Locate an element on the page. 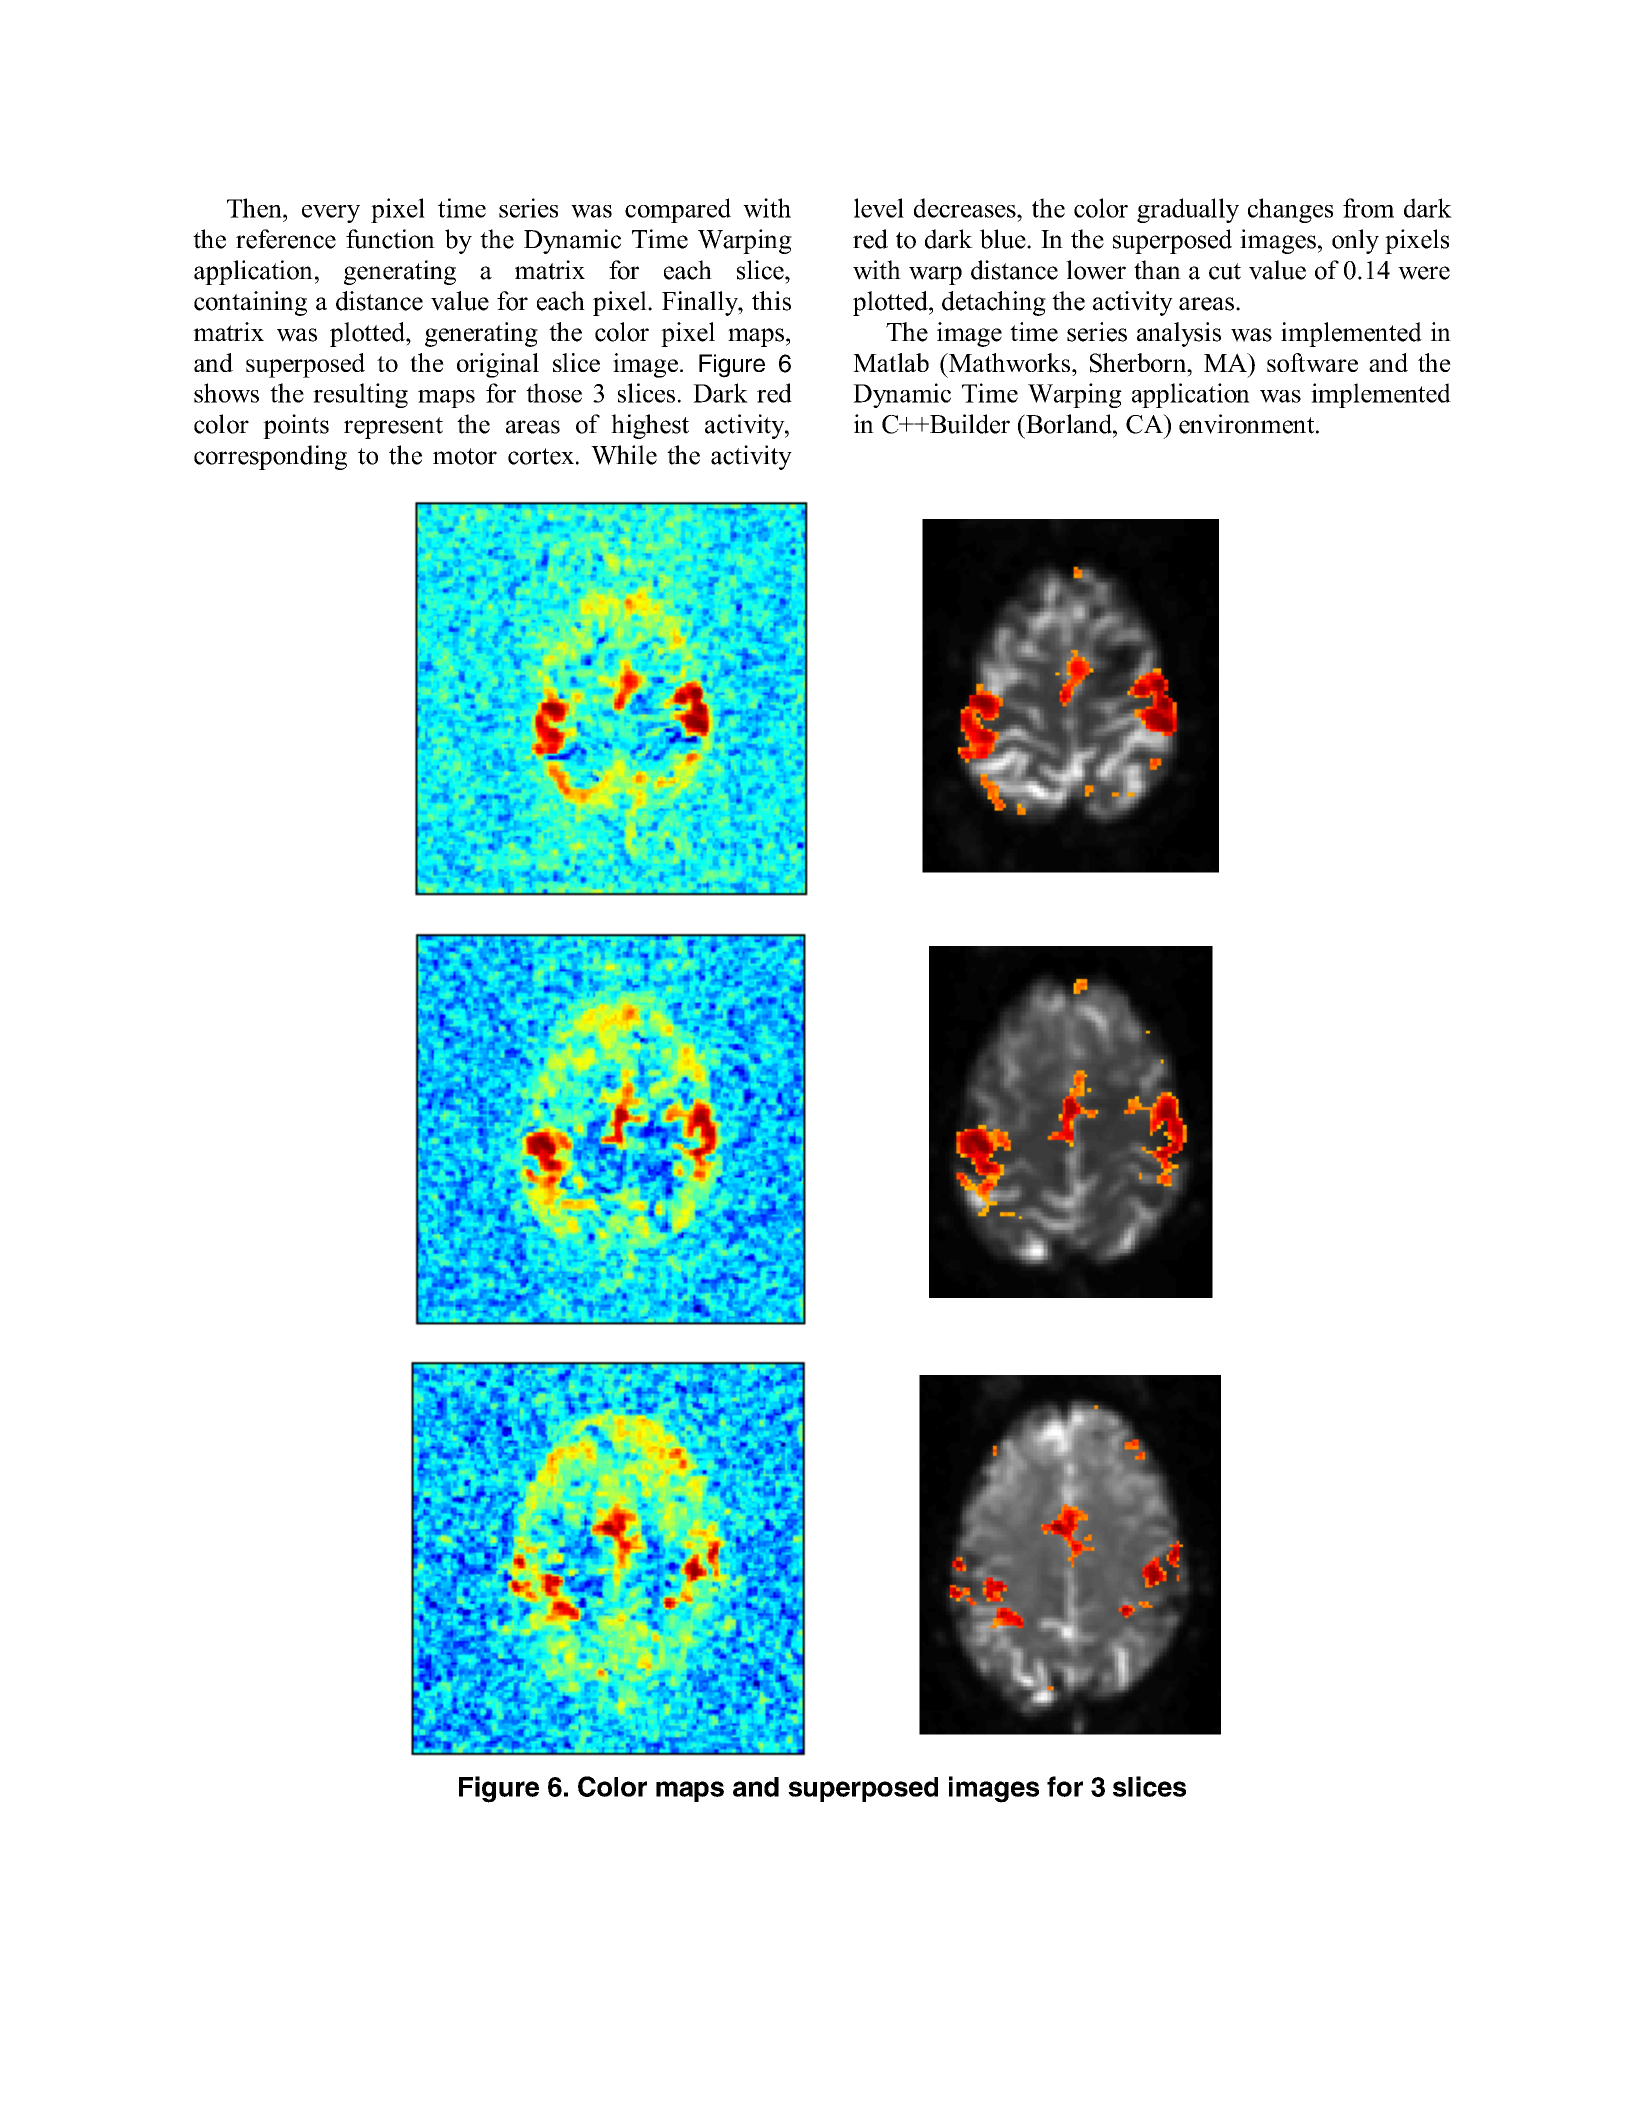 Image resolution: width=1644 pixels, height=2127 pixels. Matlab is located at coordinates (891, 362).
